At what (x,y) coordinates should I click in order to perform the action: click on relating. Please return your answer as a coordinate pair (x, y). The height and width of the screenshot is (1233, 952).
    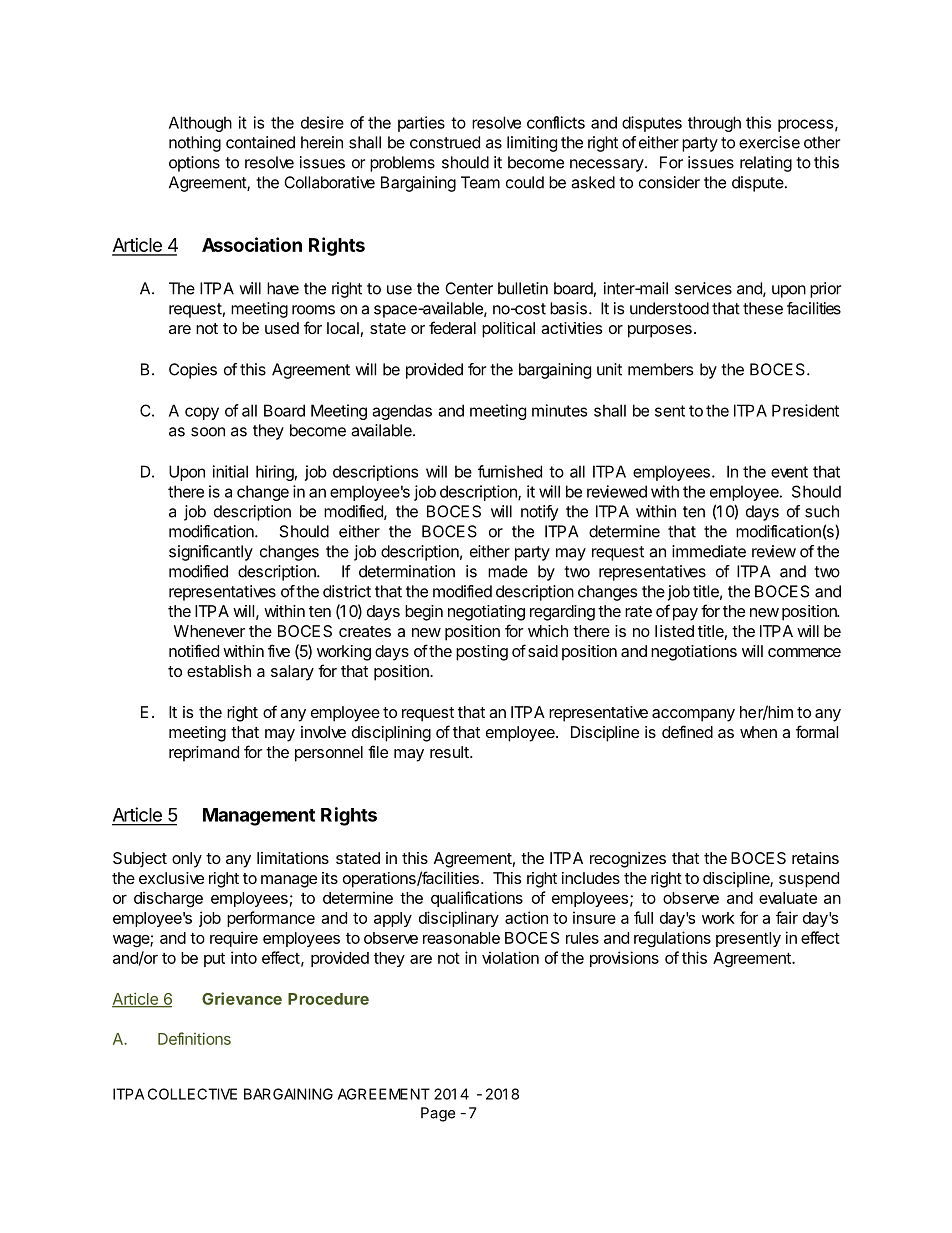
    Looking at the image, I should click on (766, 164).
